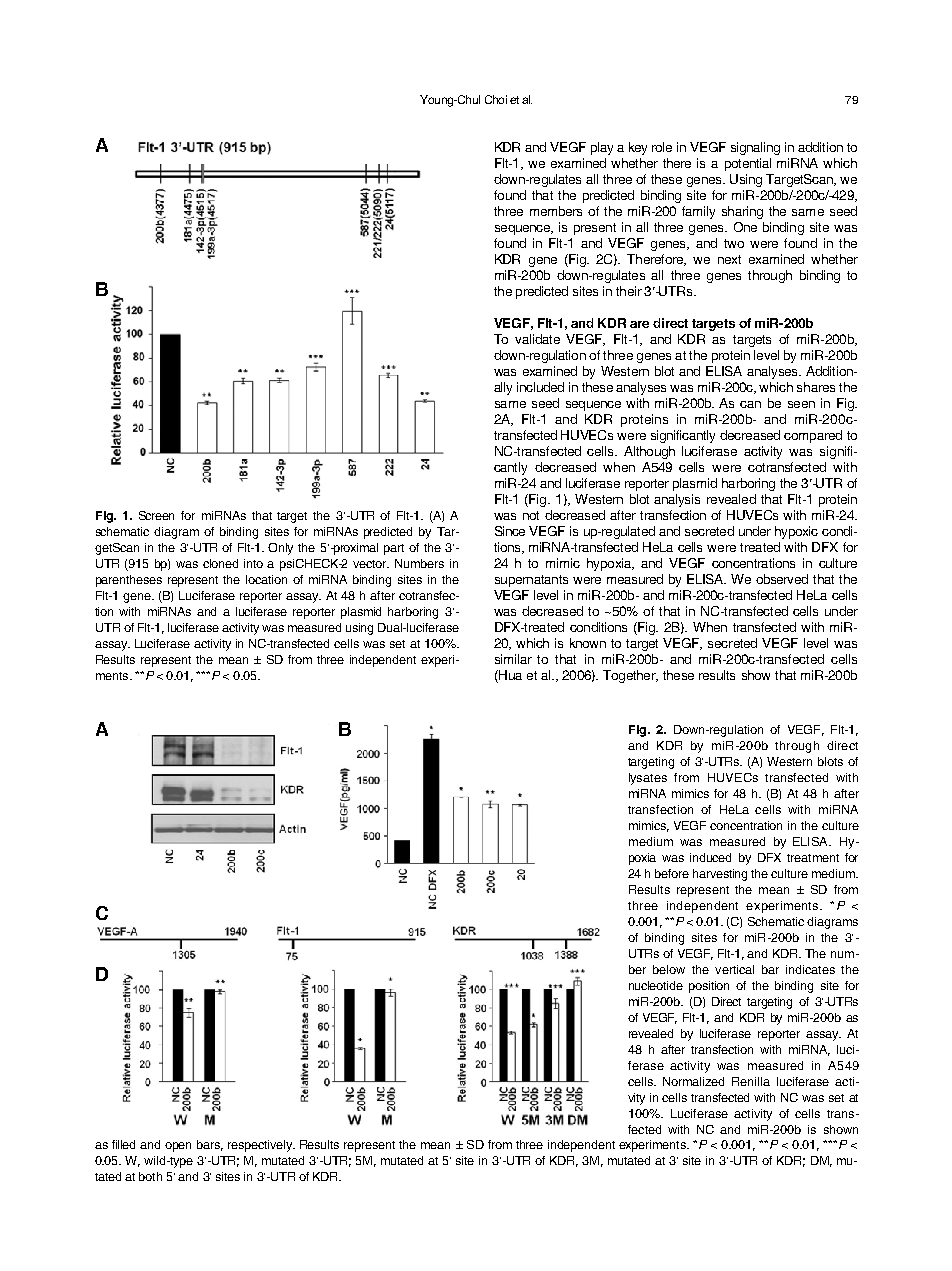  What do you see at coordinates (178, 1147) in the screenshot?
I see `open` at bounding box center [178, 1147].
